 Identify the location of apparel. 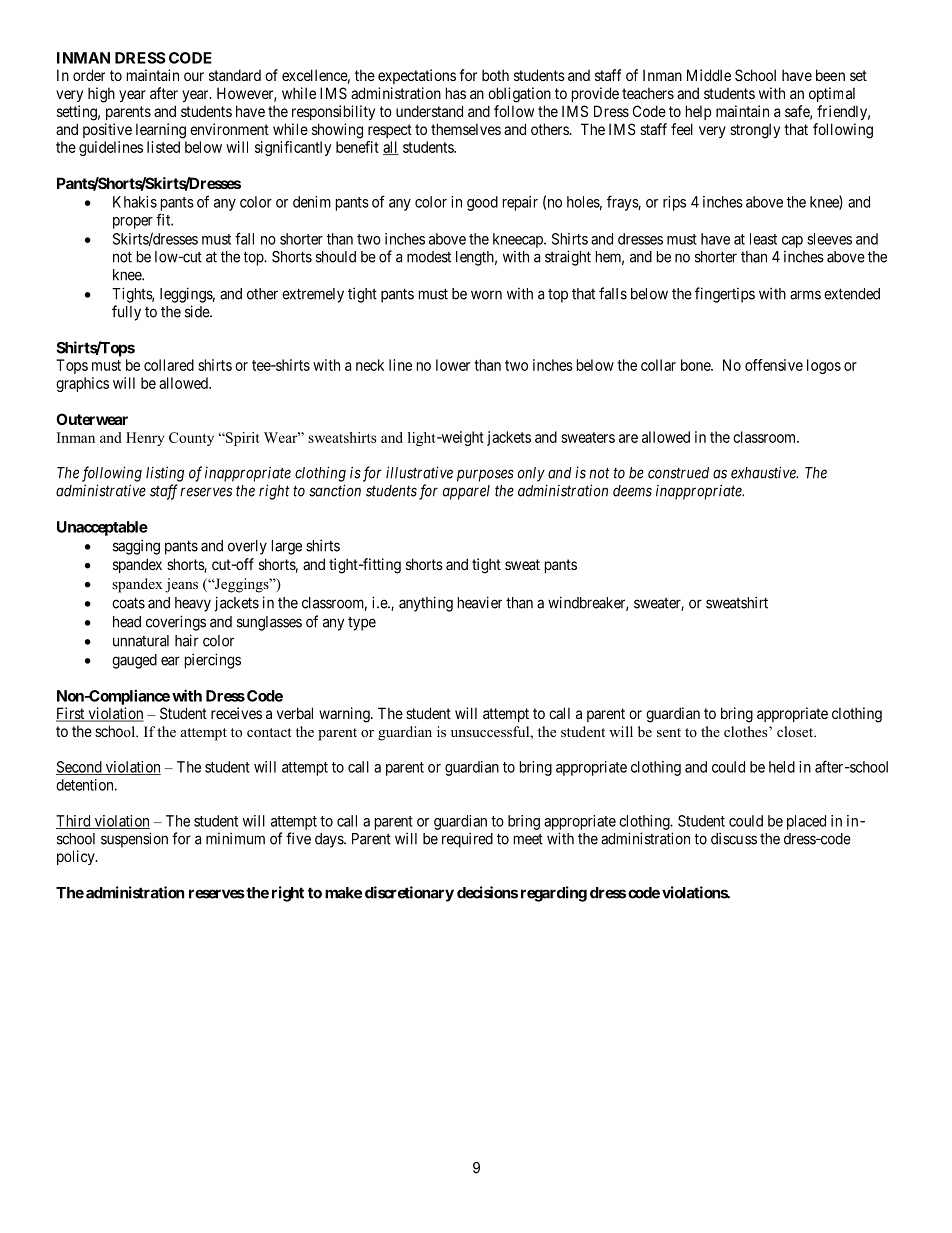
(466, 492).
